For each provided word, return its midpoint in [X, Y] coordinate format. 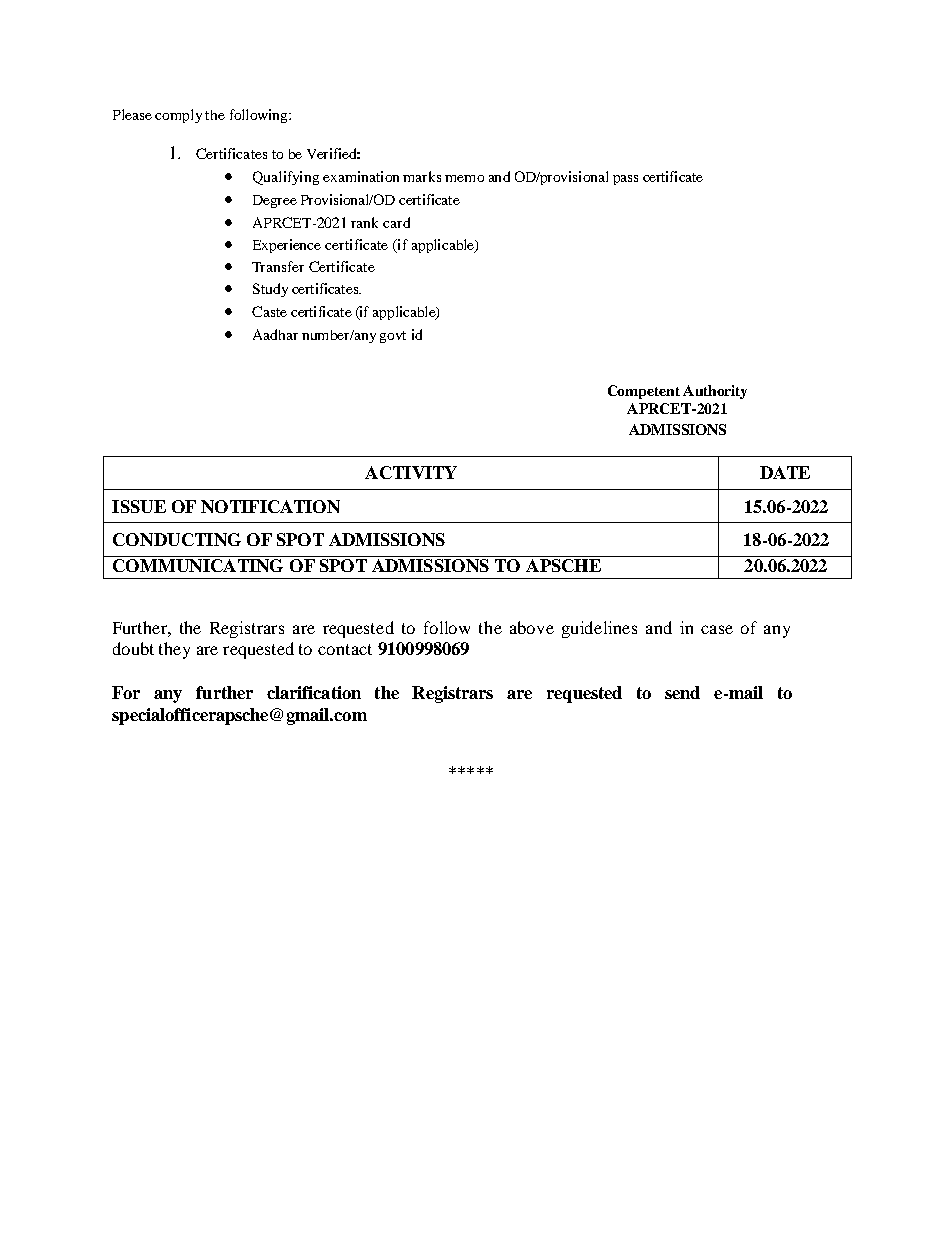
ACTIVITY [411, 472]
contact [345, 649]
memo [464, 178]
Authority [715, 392]
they [174, 650]
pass [625, 180]
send [682, 692]
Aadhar [275, 334]
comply [178, 116]
